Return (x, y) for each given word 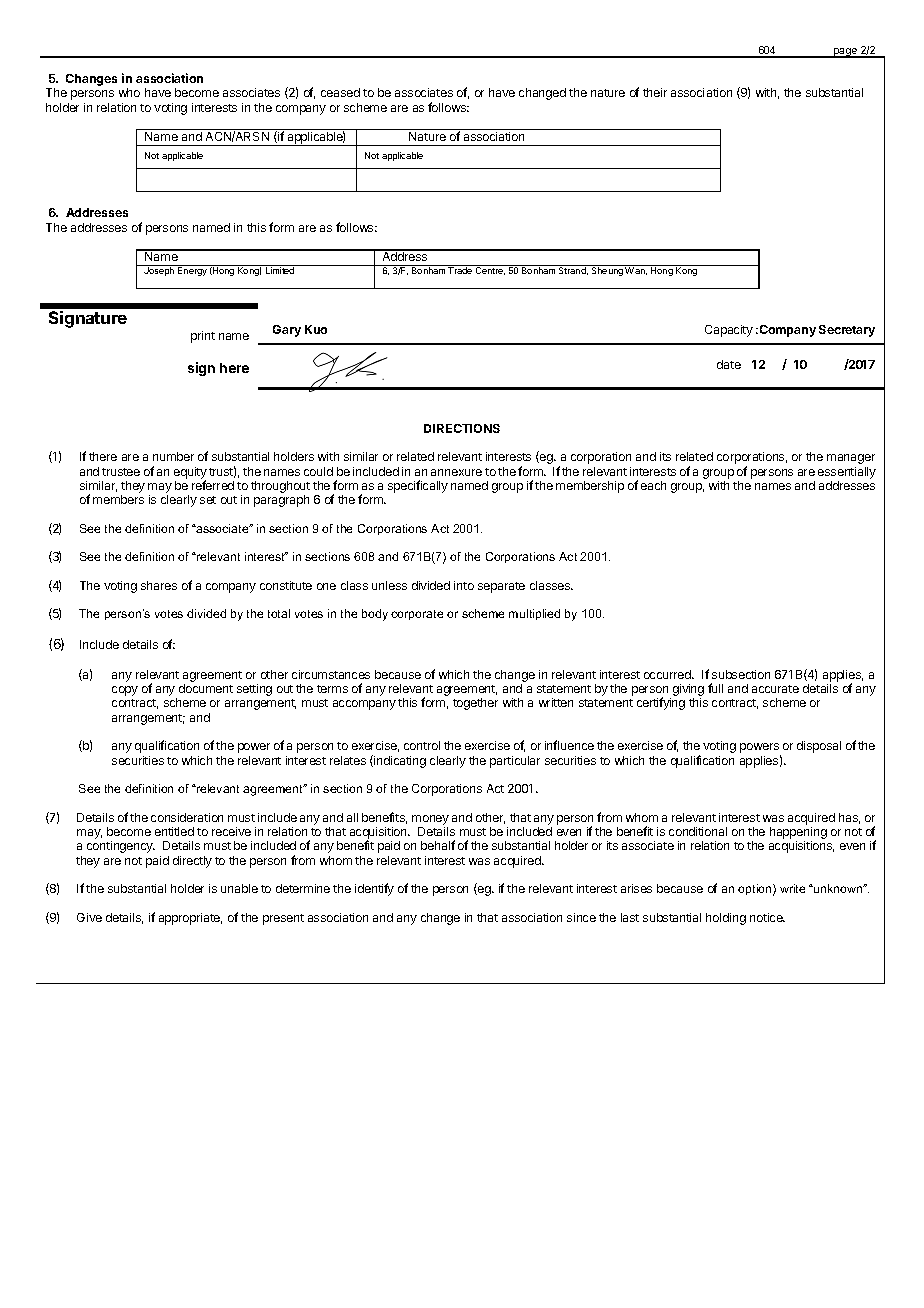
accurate (775, 689)
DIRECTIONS (462, 428)
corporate (417, 615)
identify (374, 889)
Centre (490, 270)
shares (159, 585)
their (655, 92)
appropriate (190, 919)
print (203, 337)
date (729, 364)
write (792, 888)
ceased (340, 92)
